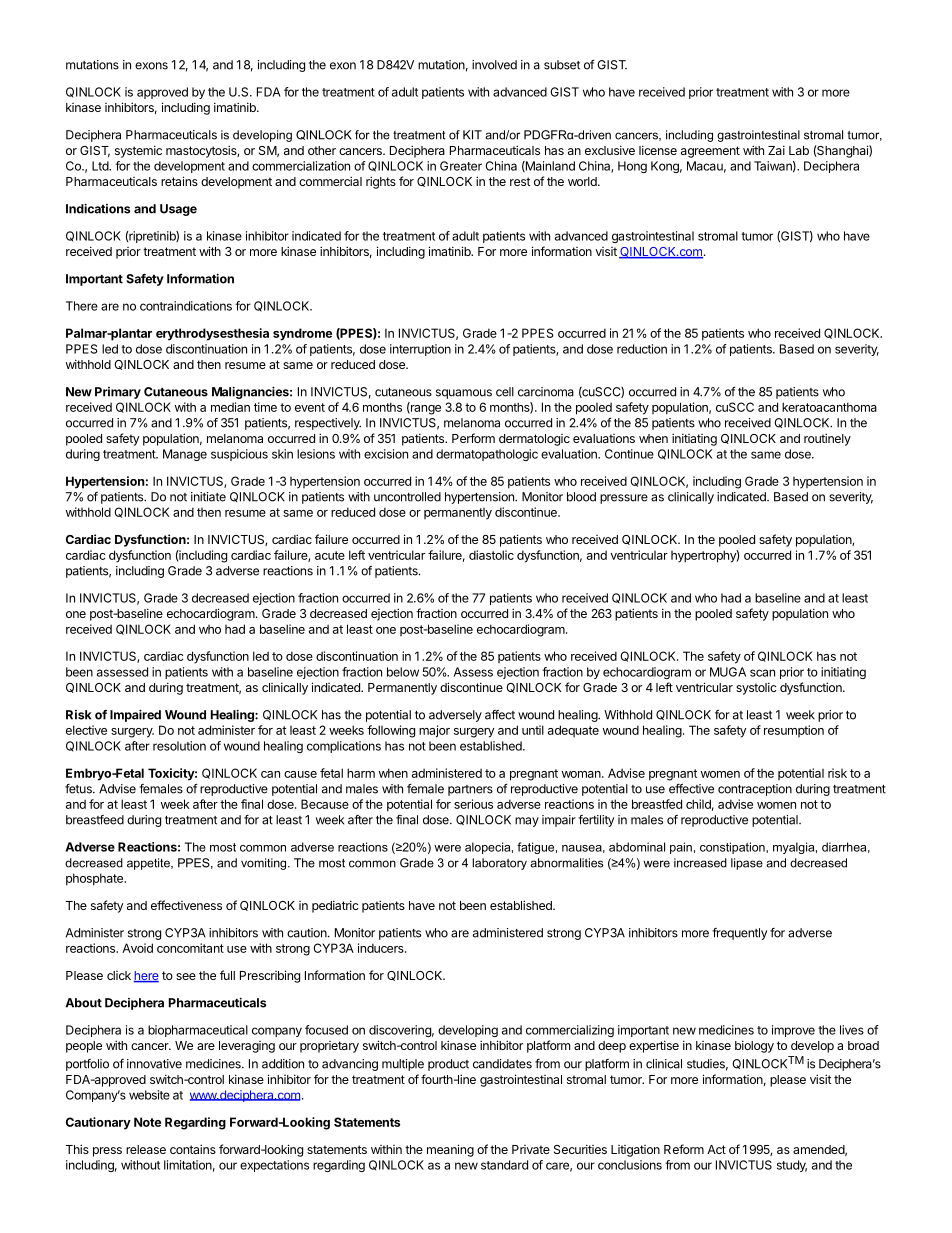  What do you see at coordinates (138, 151) in the page?
I see `systemic` at bounding box center [138, 151].
